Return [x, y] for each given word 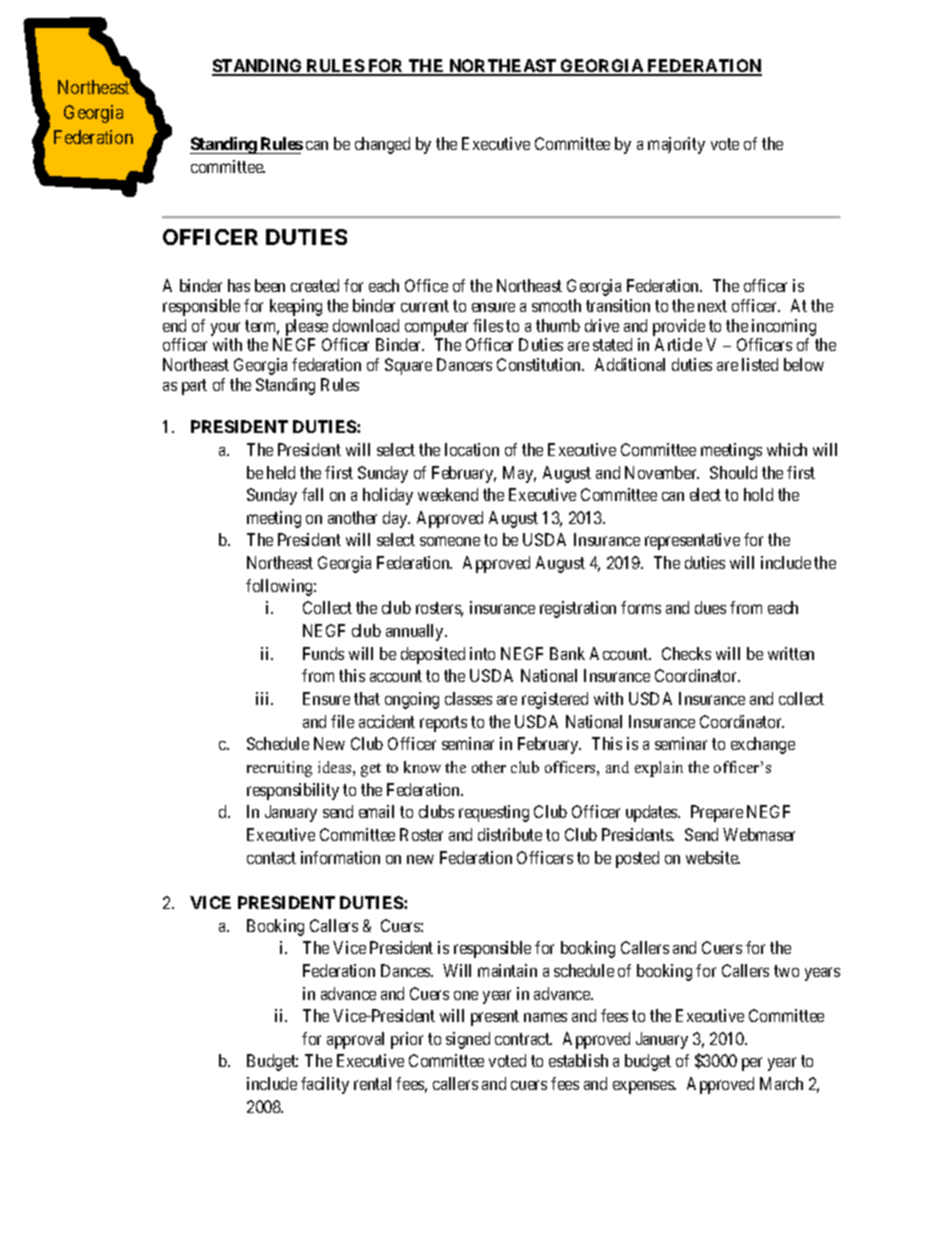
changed [382, 145]
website [713, 857]
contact [271, 858]
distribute [510, 834]
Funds [323, 653]
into [482, 653]
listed [760, 364]
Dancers [464, 364]
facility [325, 1085]
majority [676, 145]
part [194, 387]
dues [710, 607]
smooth [556, 305]
